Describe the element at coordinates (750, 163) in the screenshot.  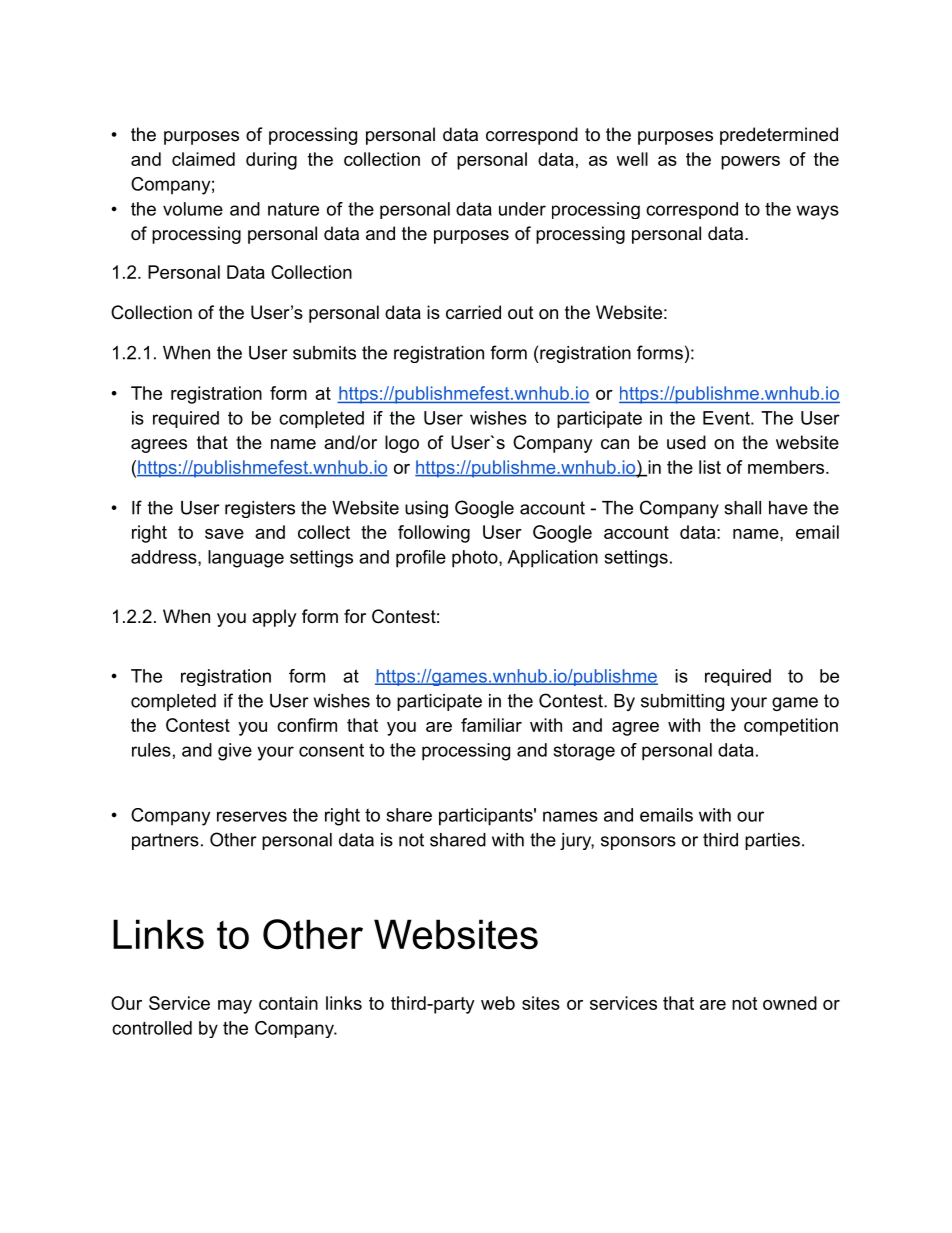
I see `powers` at that location.
